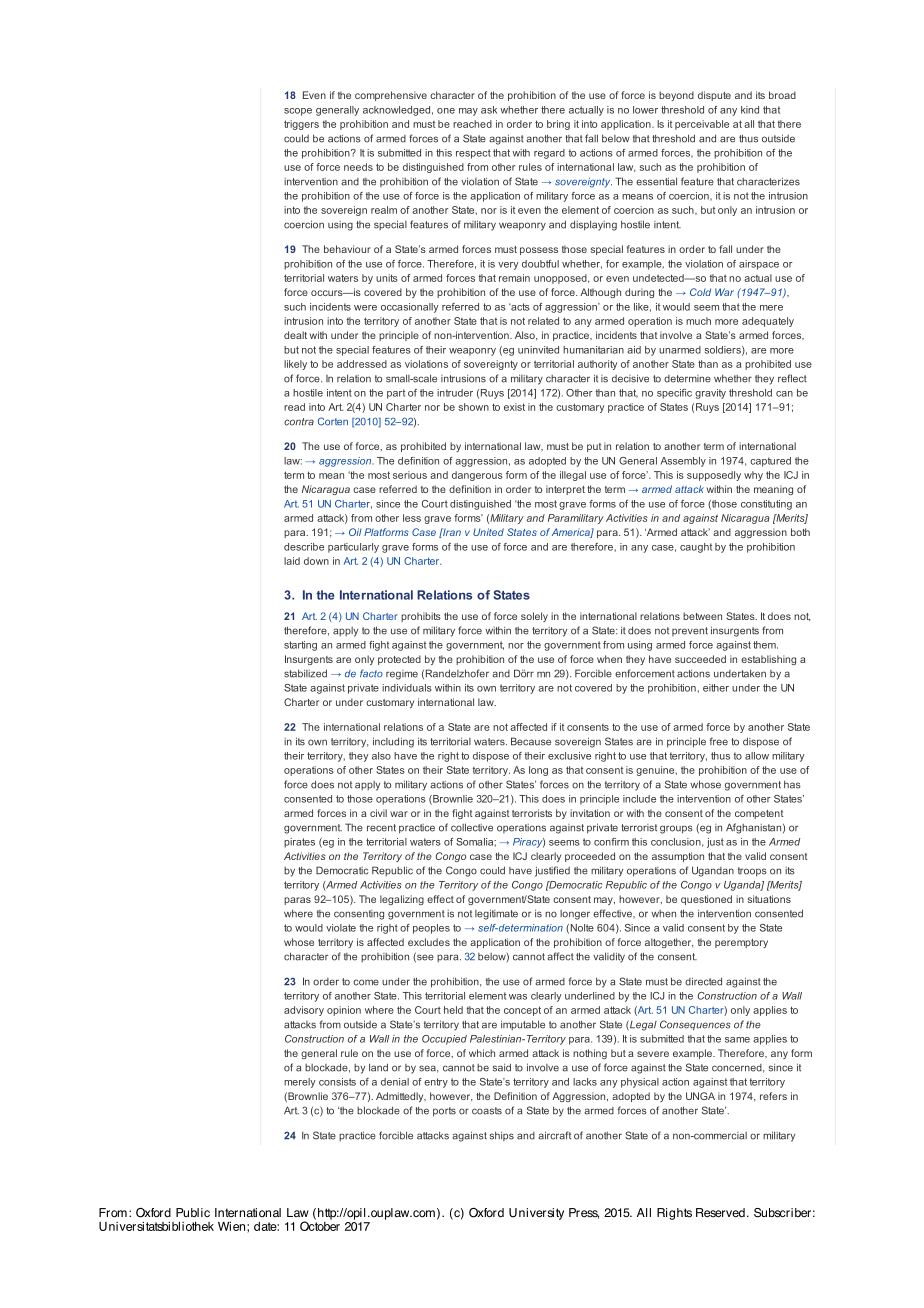 This page has width=924, height=1308. What do you see at coordinates (710, 394) in the page?
I see `gravity` at bounding box center [710, 394].
